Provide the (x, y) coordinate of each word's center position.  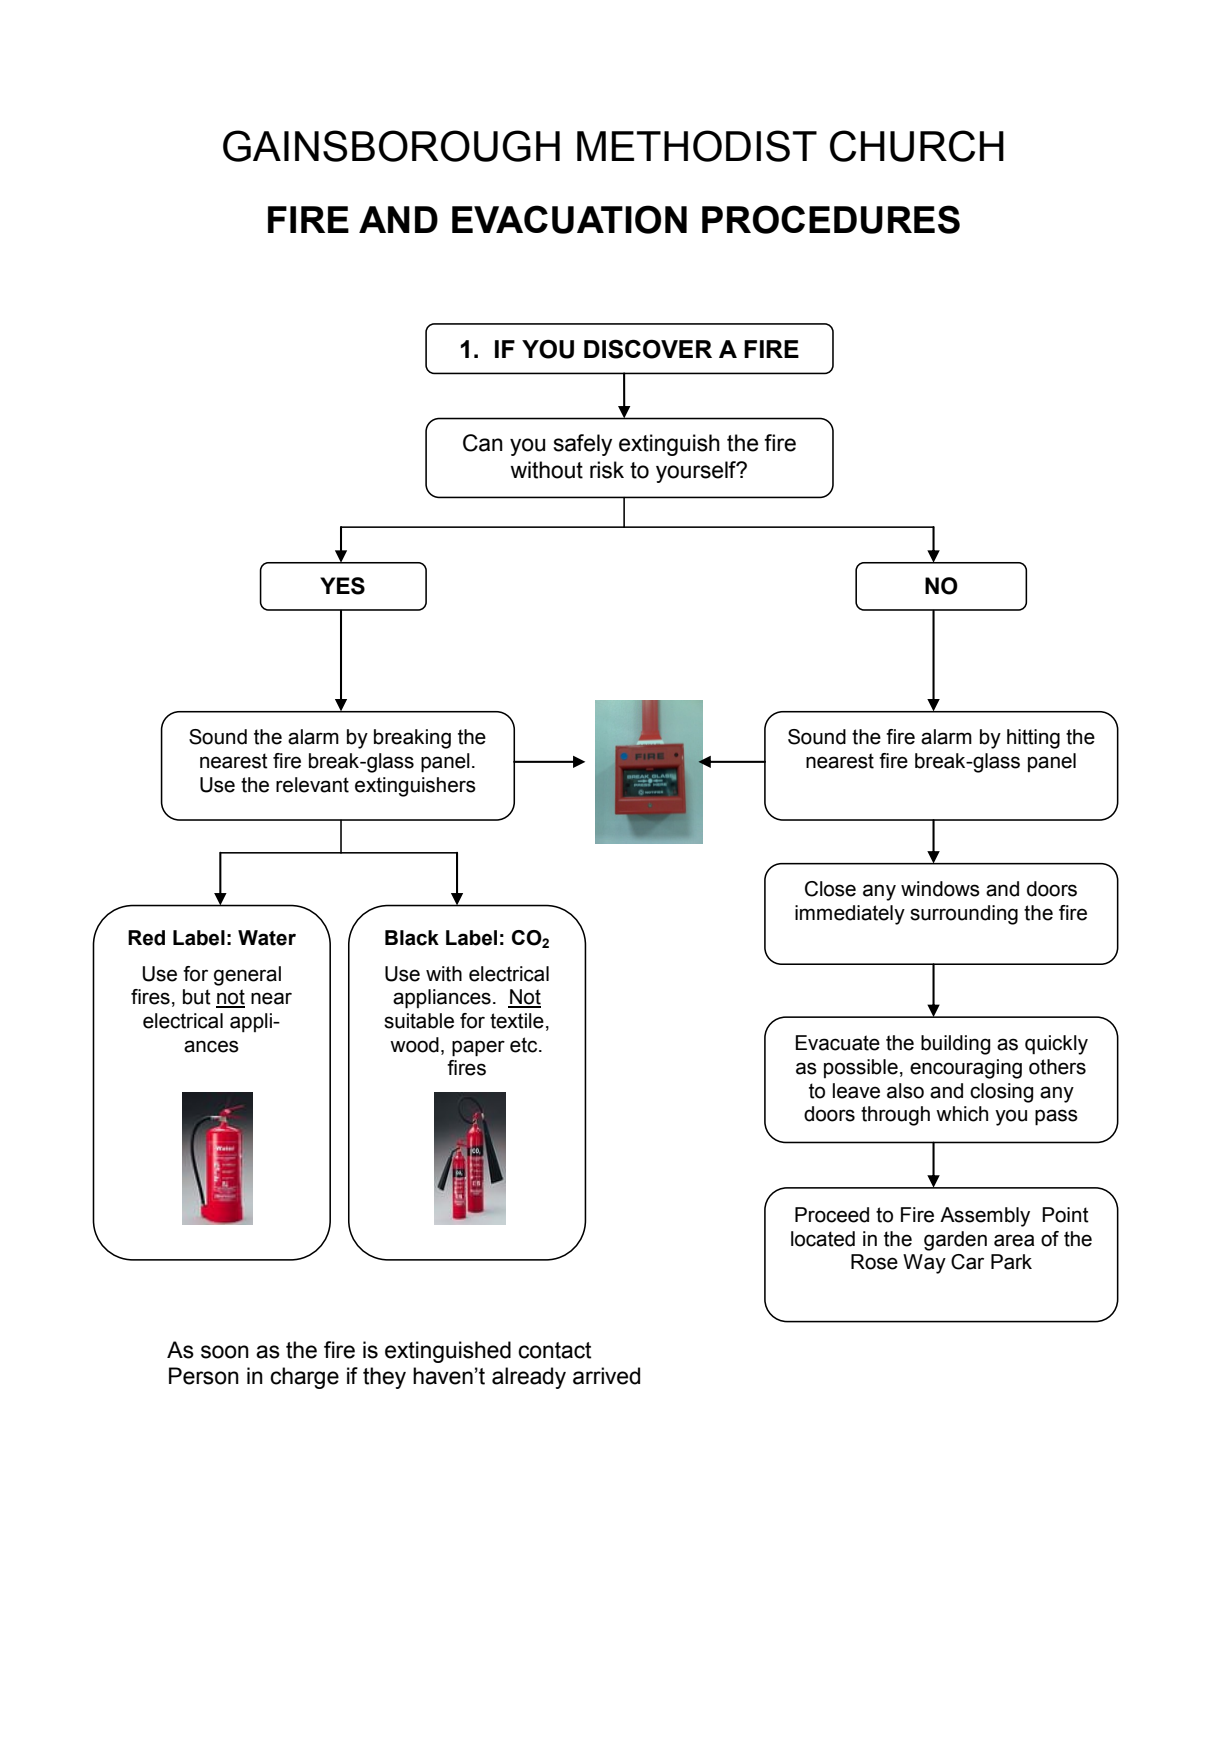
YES (342, 586)
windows (940, 889)
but (197, 997)
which (962, 1114)
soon (225, 1352)
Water (267, 938)
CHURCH (917, 146)
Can (483, 443)
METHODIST (697, 146)
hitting (1033, 739)
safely (582, 445)
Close (830, 889)
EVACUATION (569, 219)
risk (607, 470)
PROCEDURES (831, 219)
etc (525, 1045)
